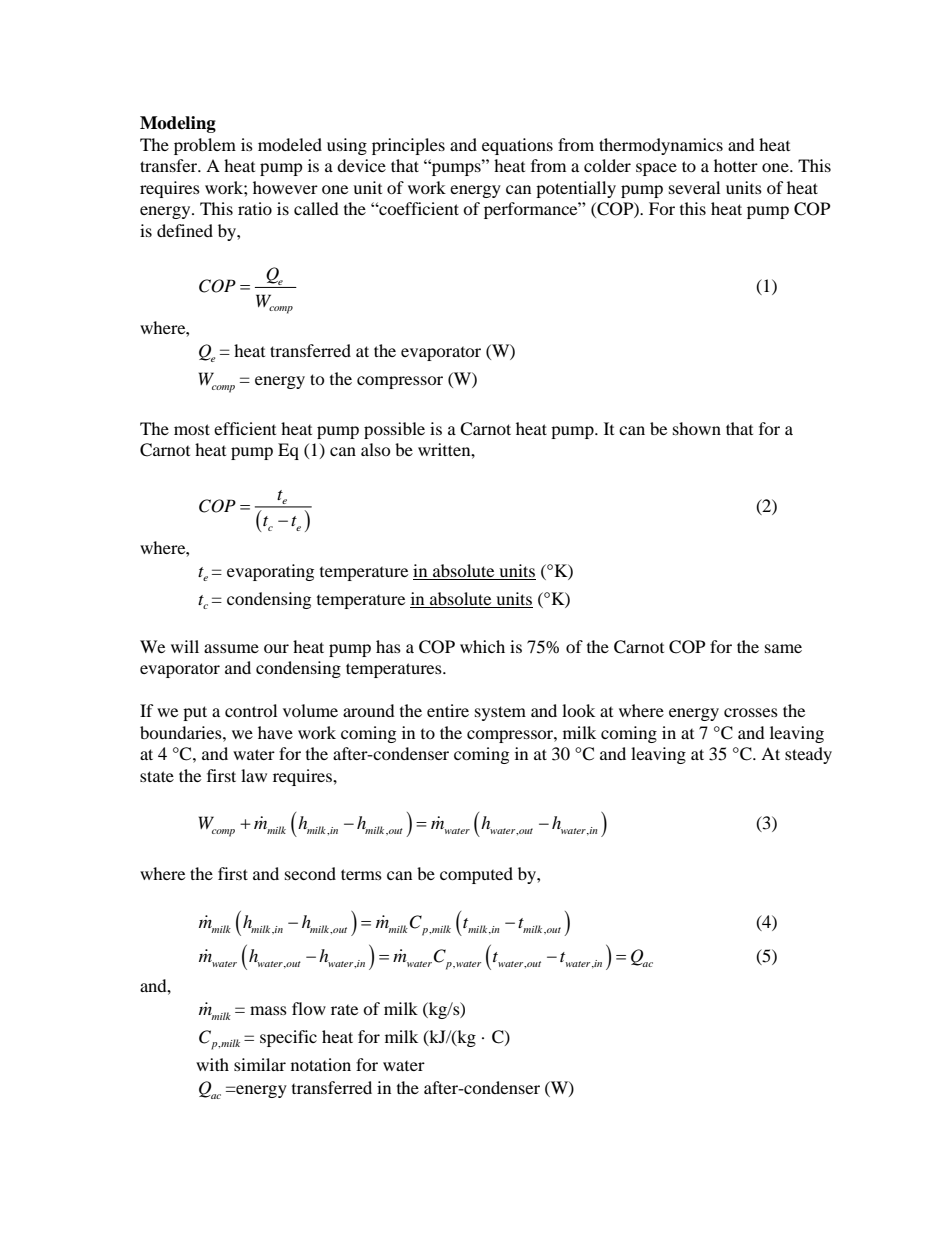  I want to click on hotter, so click(736, 165).
